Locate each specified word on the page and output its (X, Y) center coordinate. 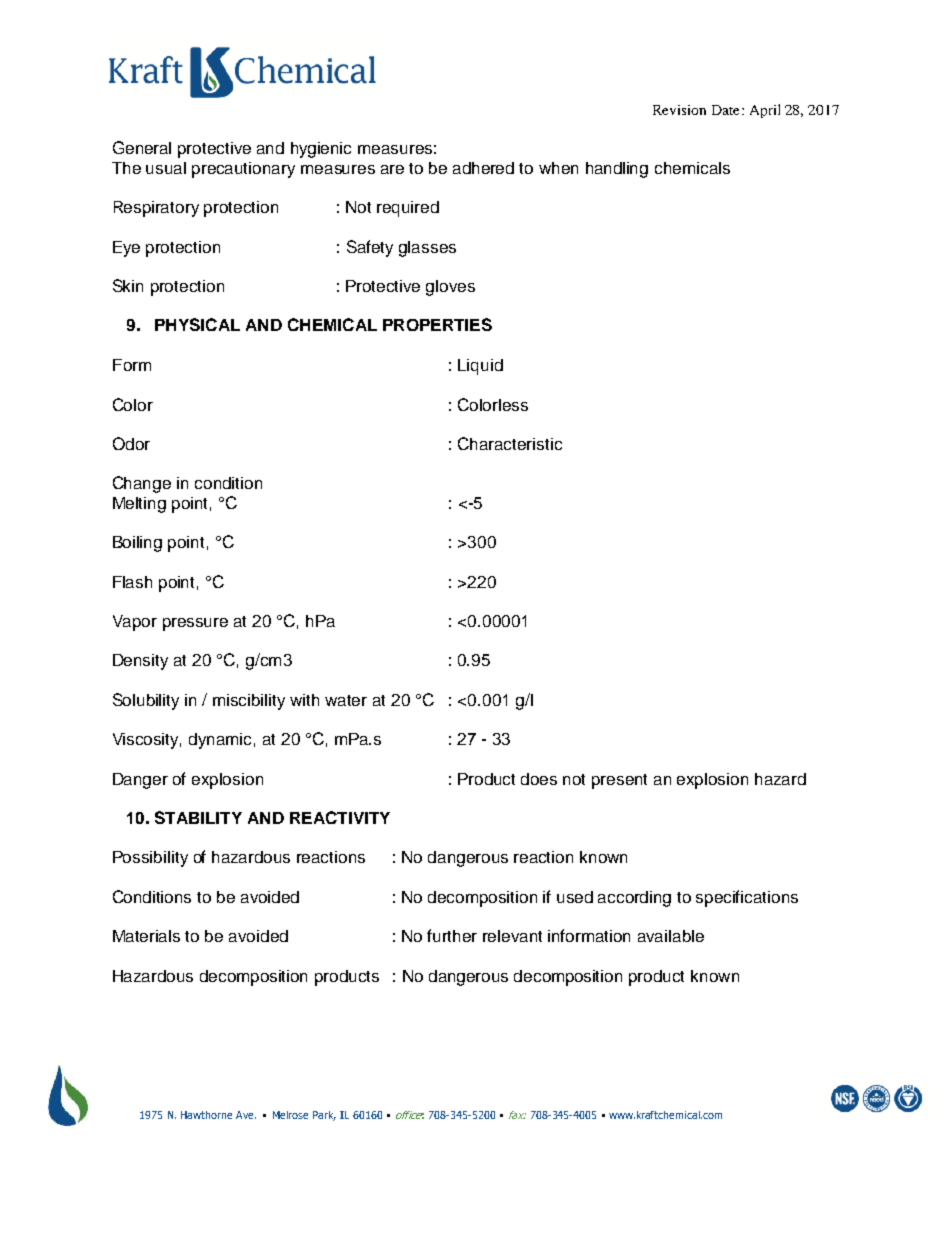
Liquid (480, 367)
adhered (483, 168)
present (619, 781)
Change (142, 484)
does (539, 779)
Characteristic (510, 443)
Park (324, 1116)
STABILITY (198, 817)
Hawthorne (206, 1115)
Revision (679, 110)
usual (166, 168)
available (671, 936)
